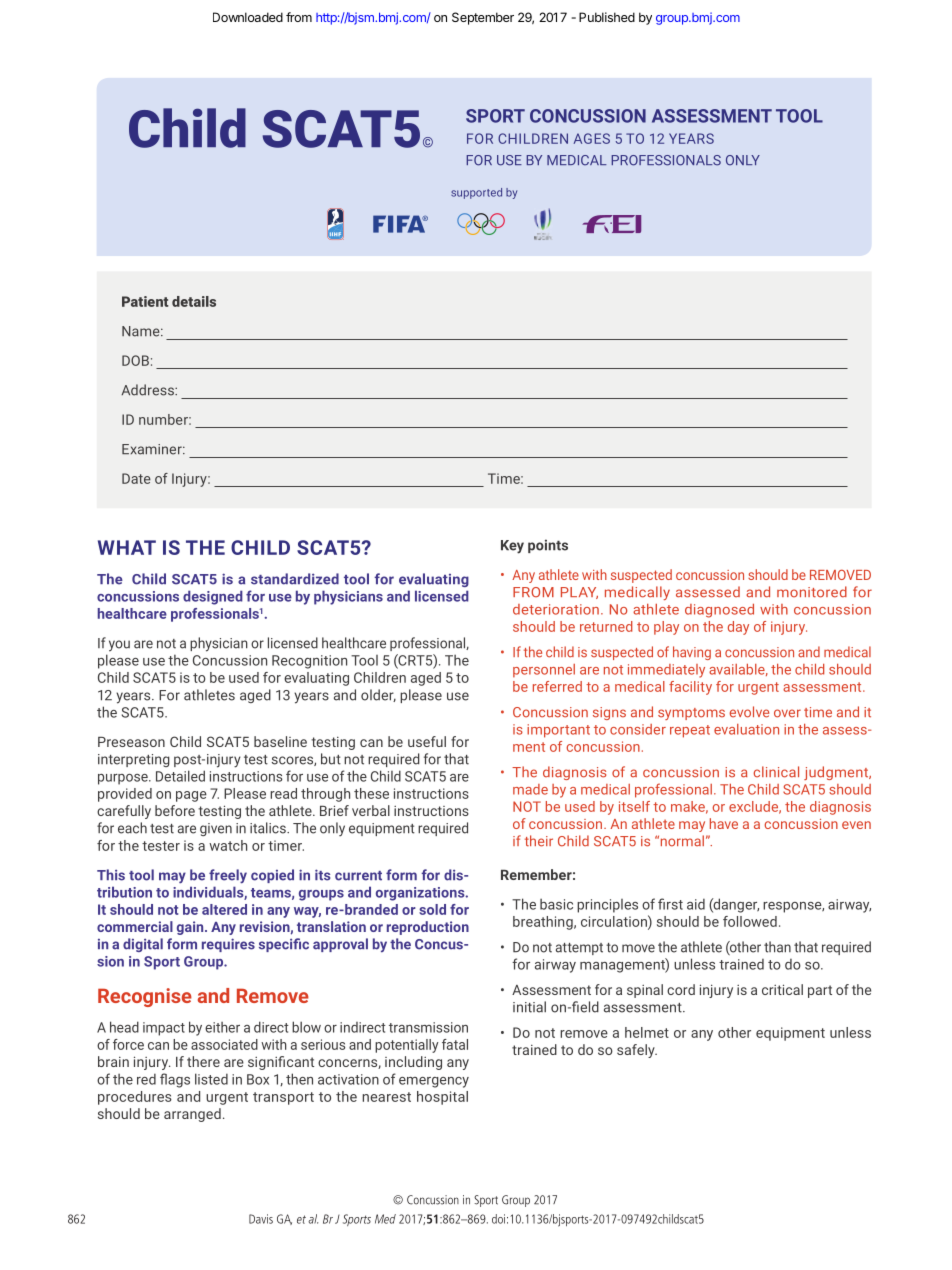  I want to click on September, so click(483, 18).
